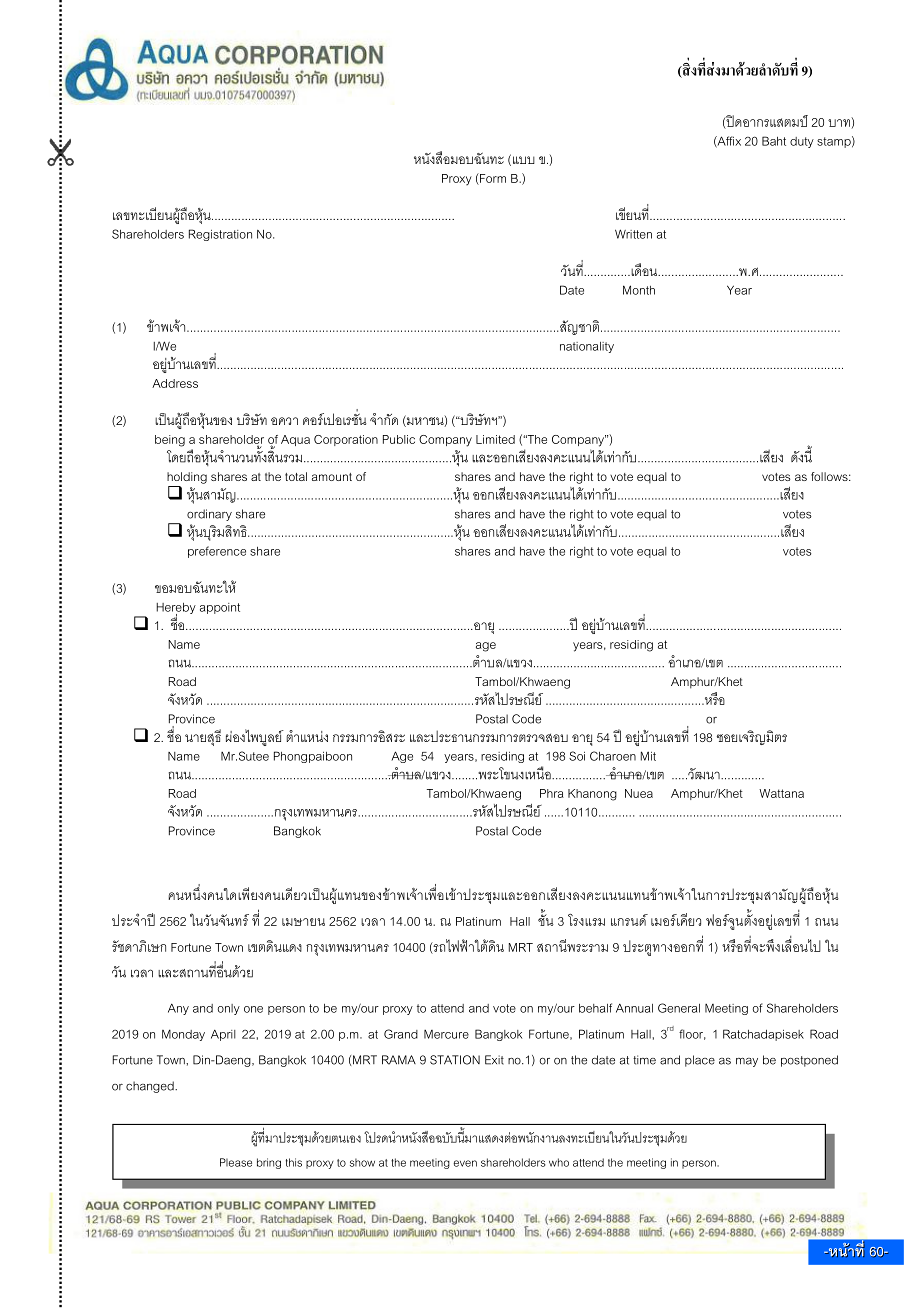 The image size is (924, 1308). Describe the element at coordinates (492, 179) in the document. I see `Form` at that location.
